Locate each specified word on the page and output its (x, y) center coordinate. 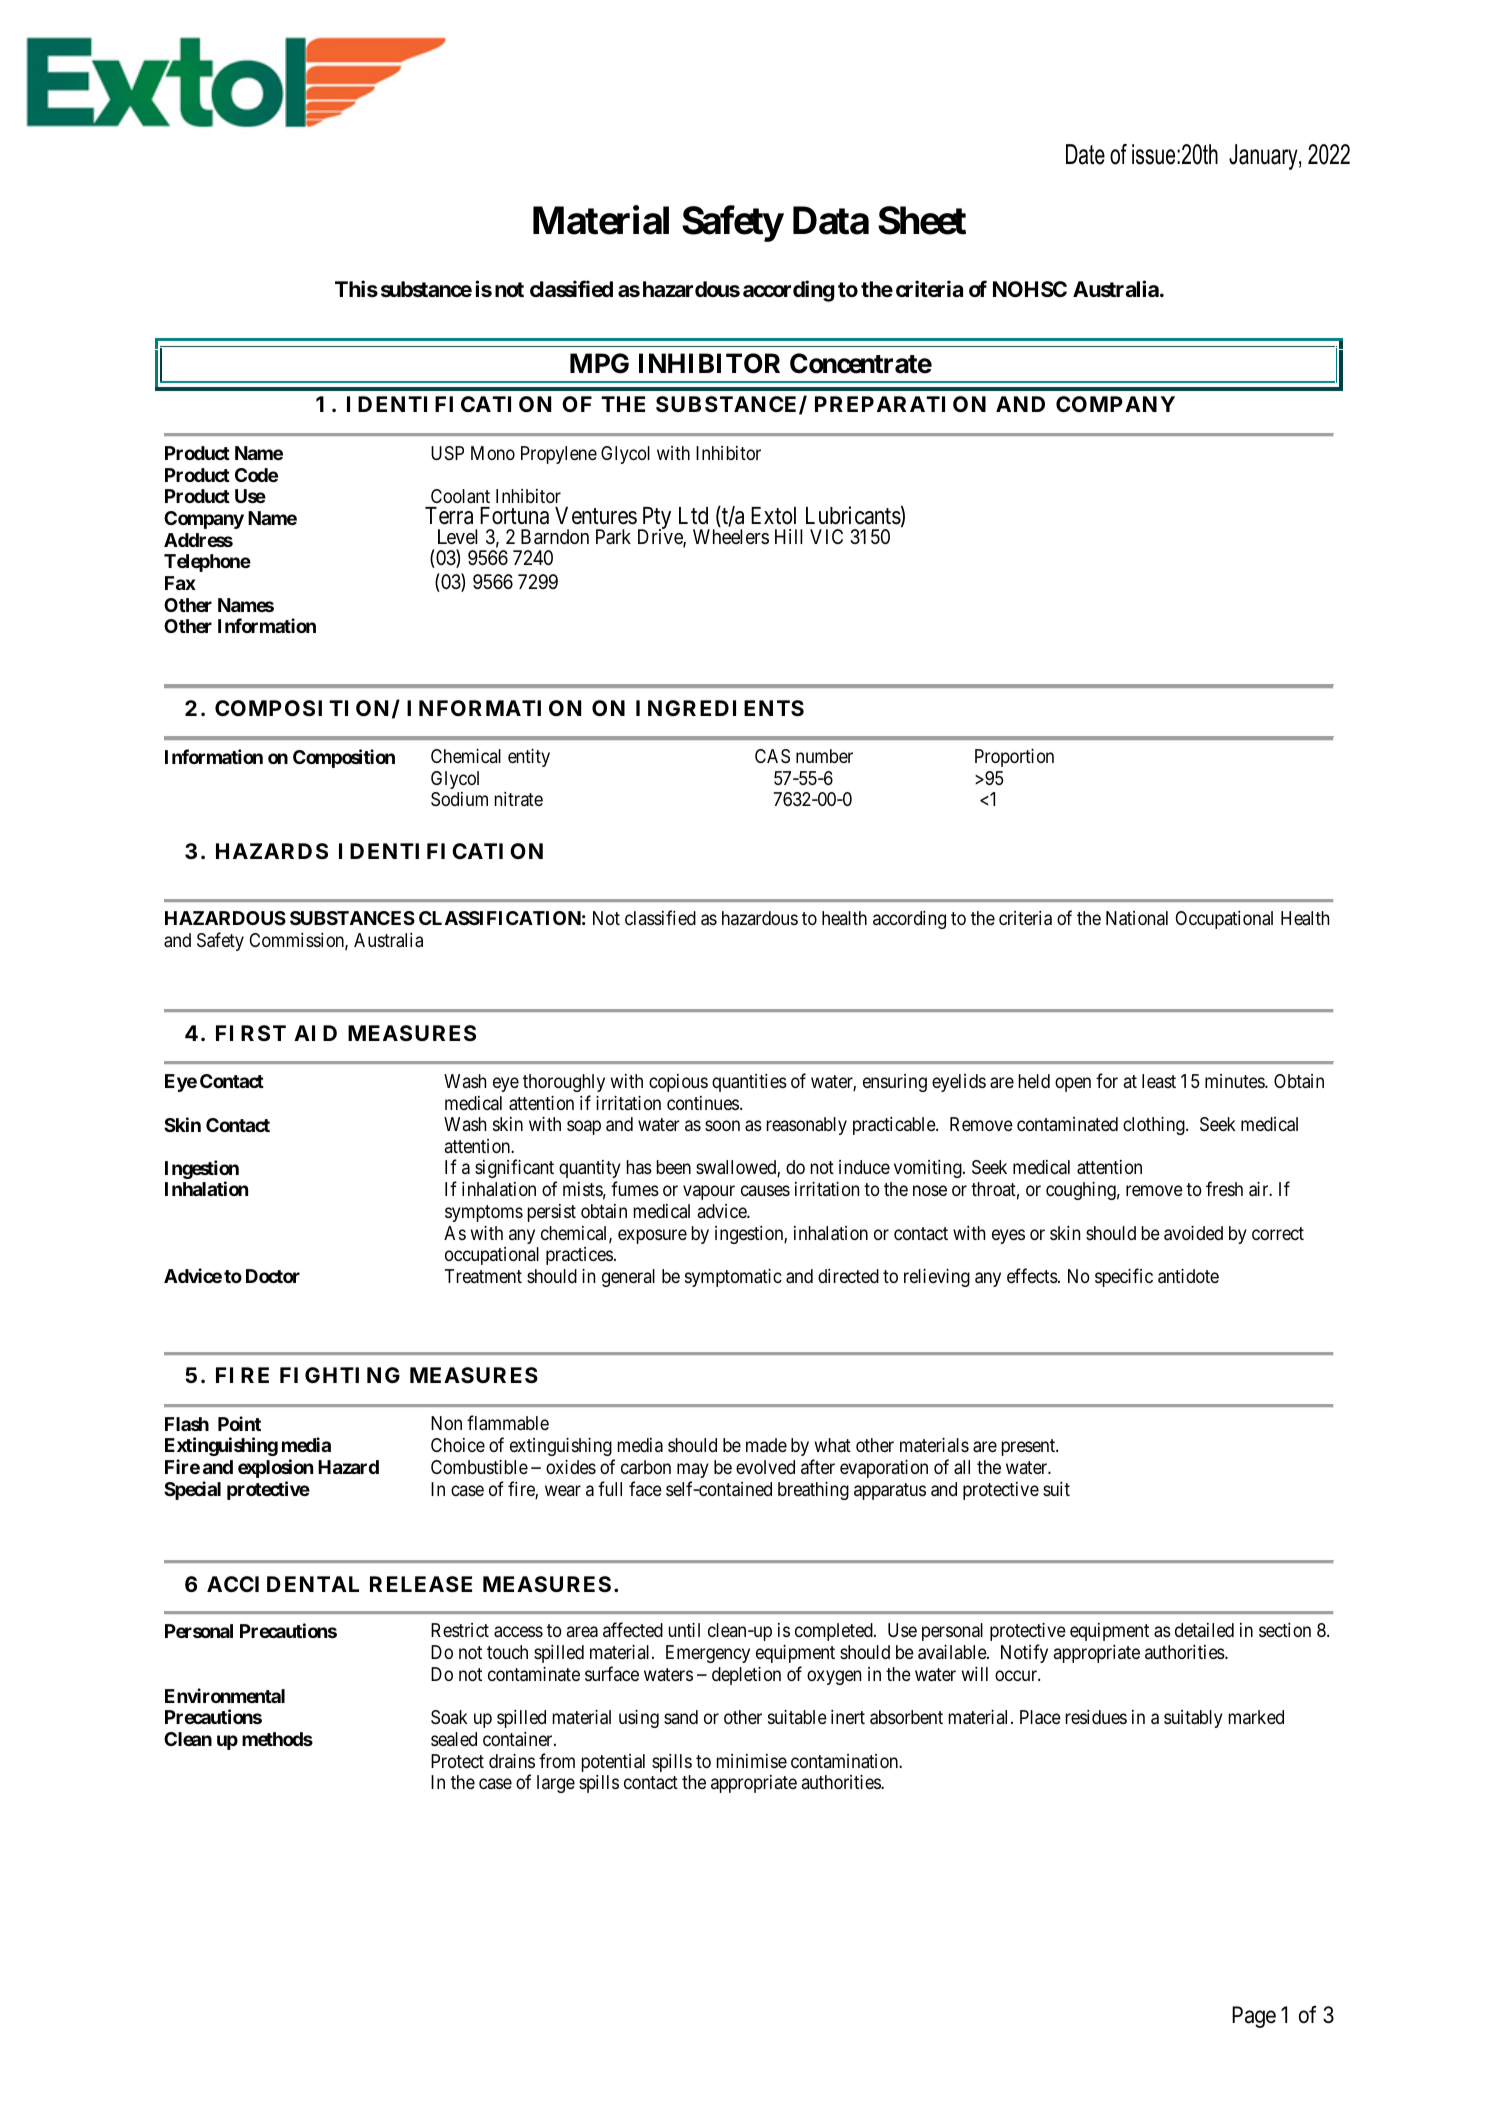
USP (447, 453)
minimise (752, 1761)
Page (1254, 2017)
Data (831, 221)
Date (1085, 154)
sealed (454, 1739)
